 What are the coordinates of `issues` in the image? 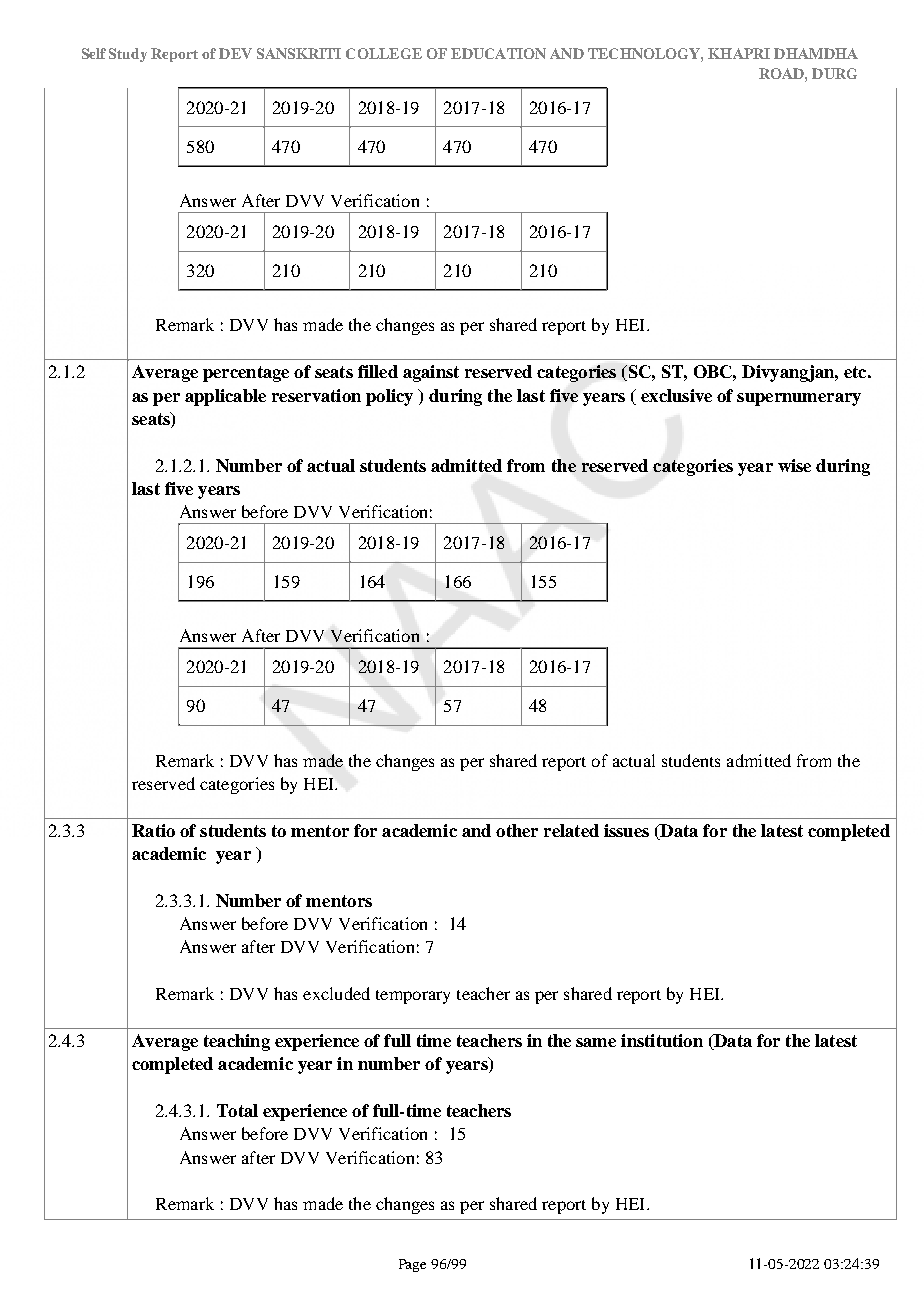 It's located at (626, 830).
